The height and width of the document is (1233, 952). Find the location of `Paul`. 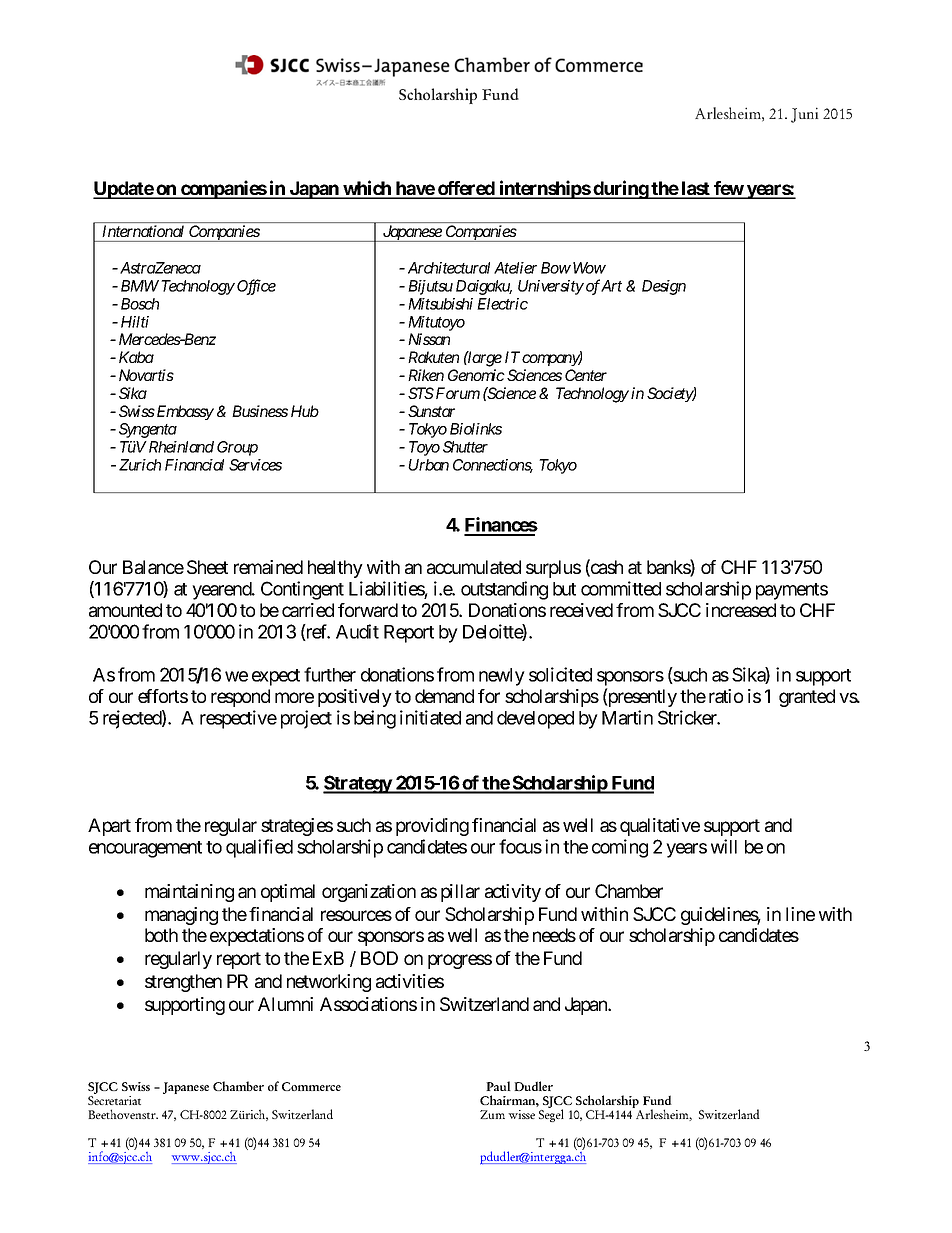

Paul is located at coordinates (498, 1086).
